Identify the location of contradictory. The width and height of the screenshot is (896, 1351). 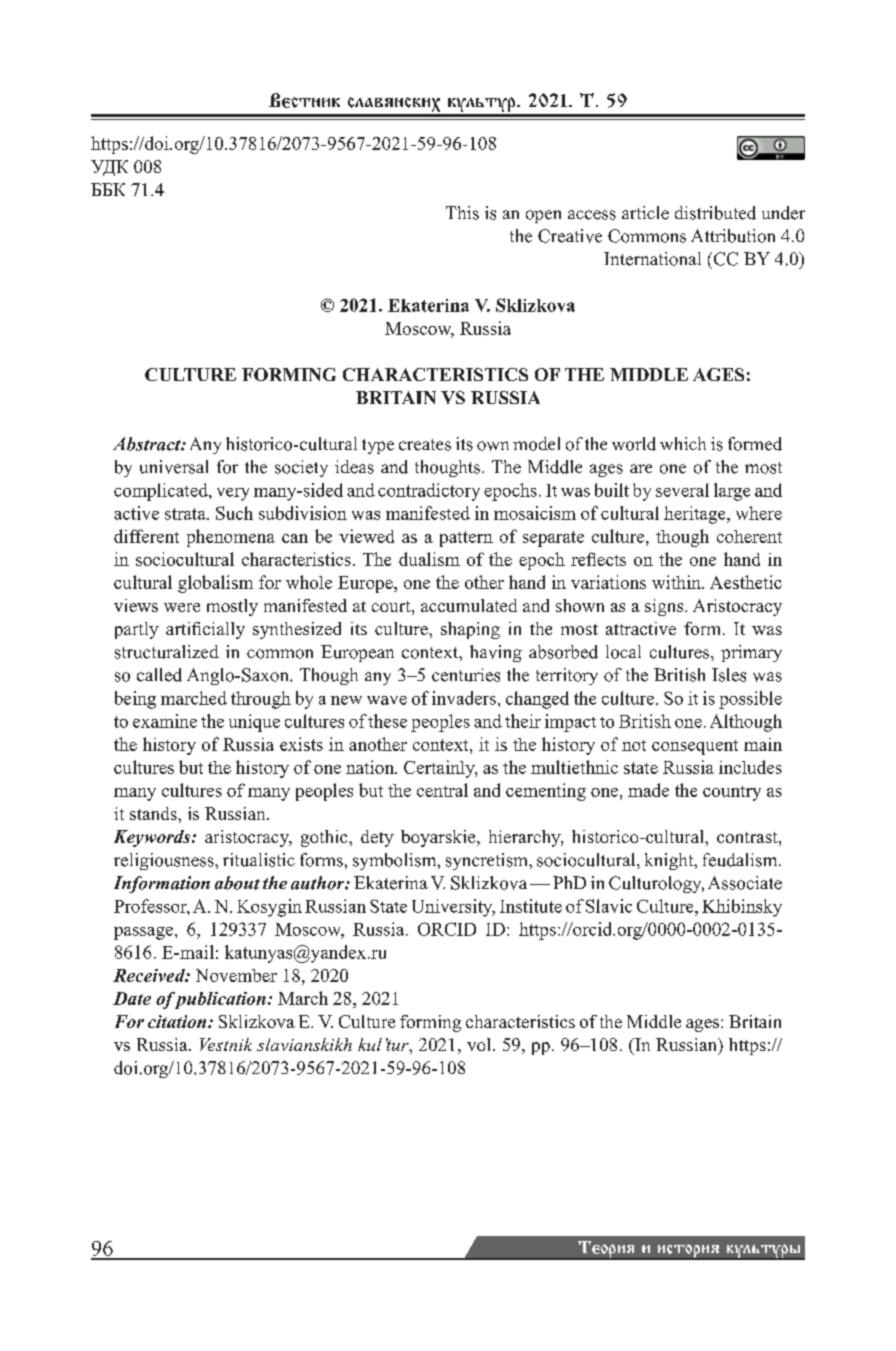
(429, 492).
